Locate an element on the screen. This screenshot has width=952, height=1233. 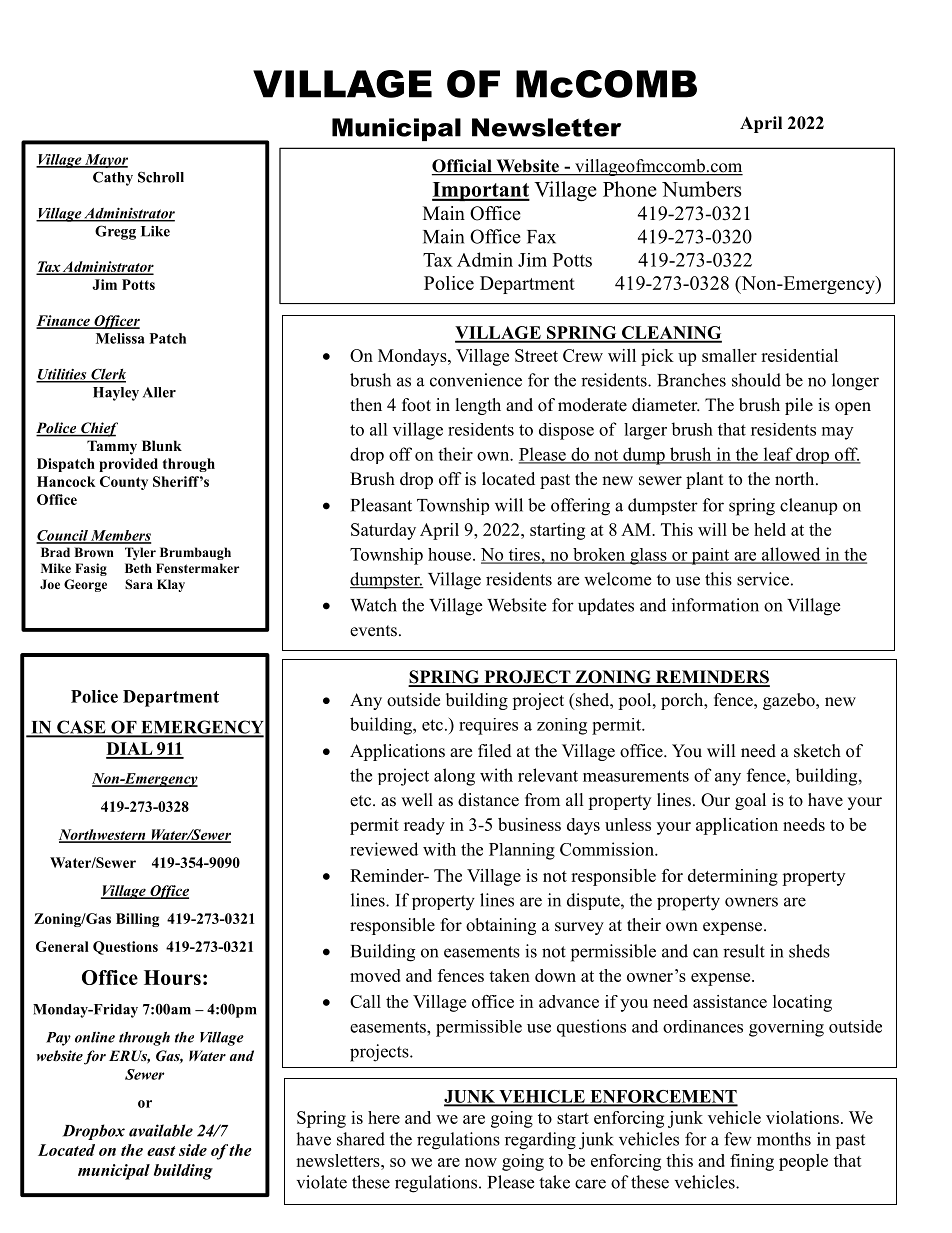
CASE is located at coordinates (81, 728).
